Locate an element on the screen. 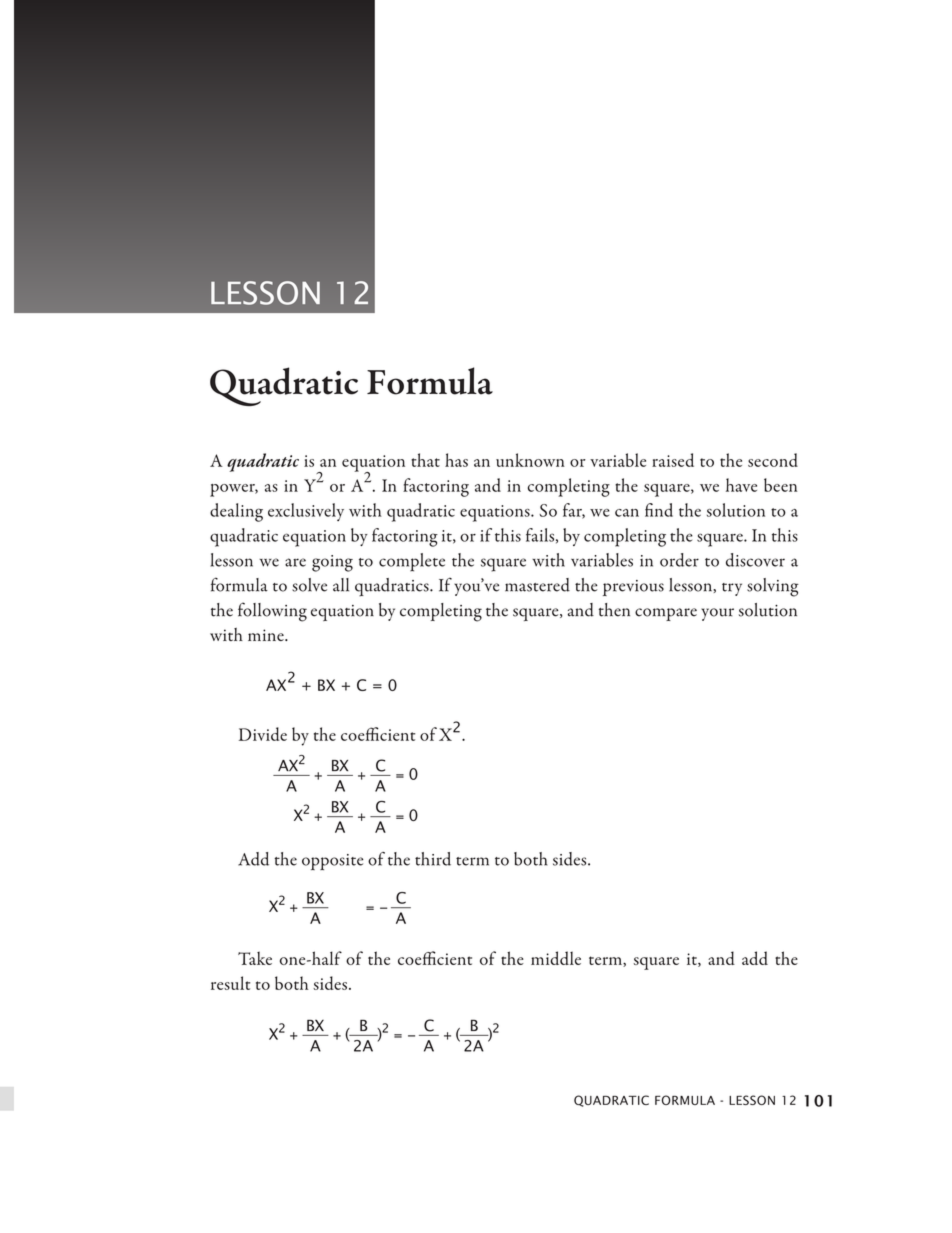 The image size is (952, 1233). unknown is located at coordinates (530, 460).
